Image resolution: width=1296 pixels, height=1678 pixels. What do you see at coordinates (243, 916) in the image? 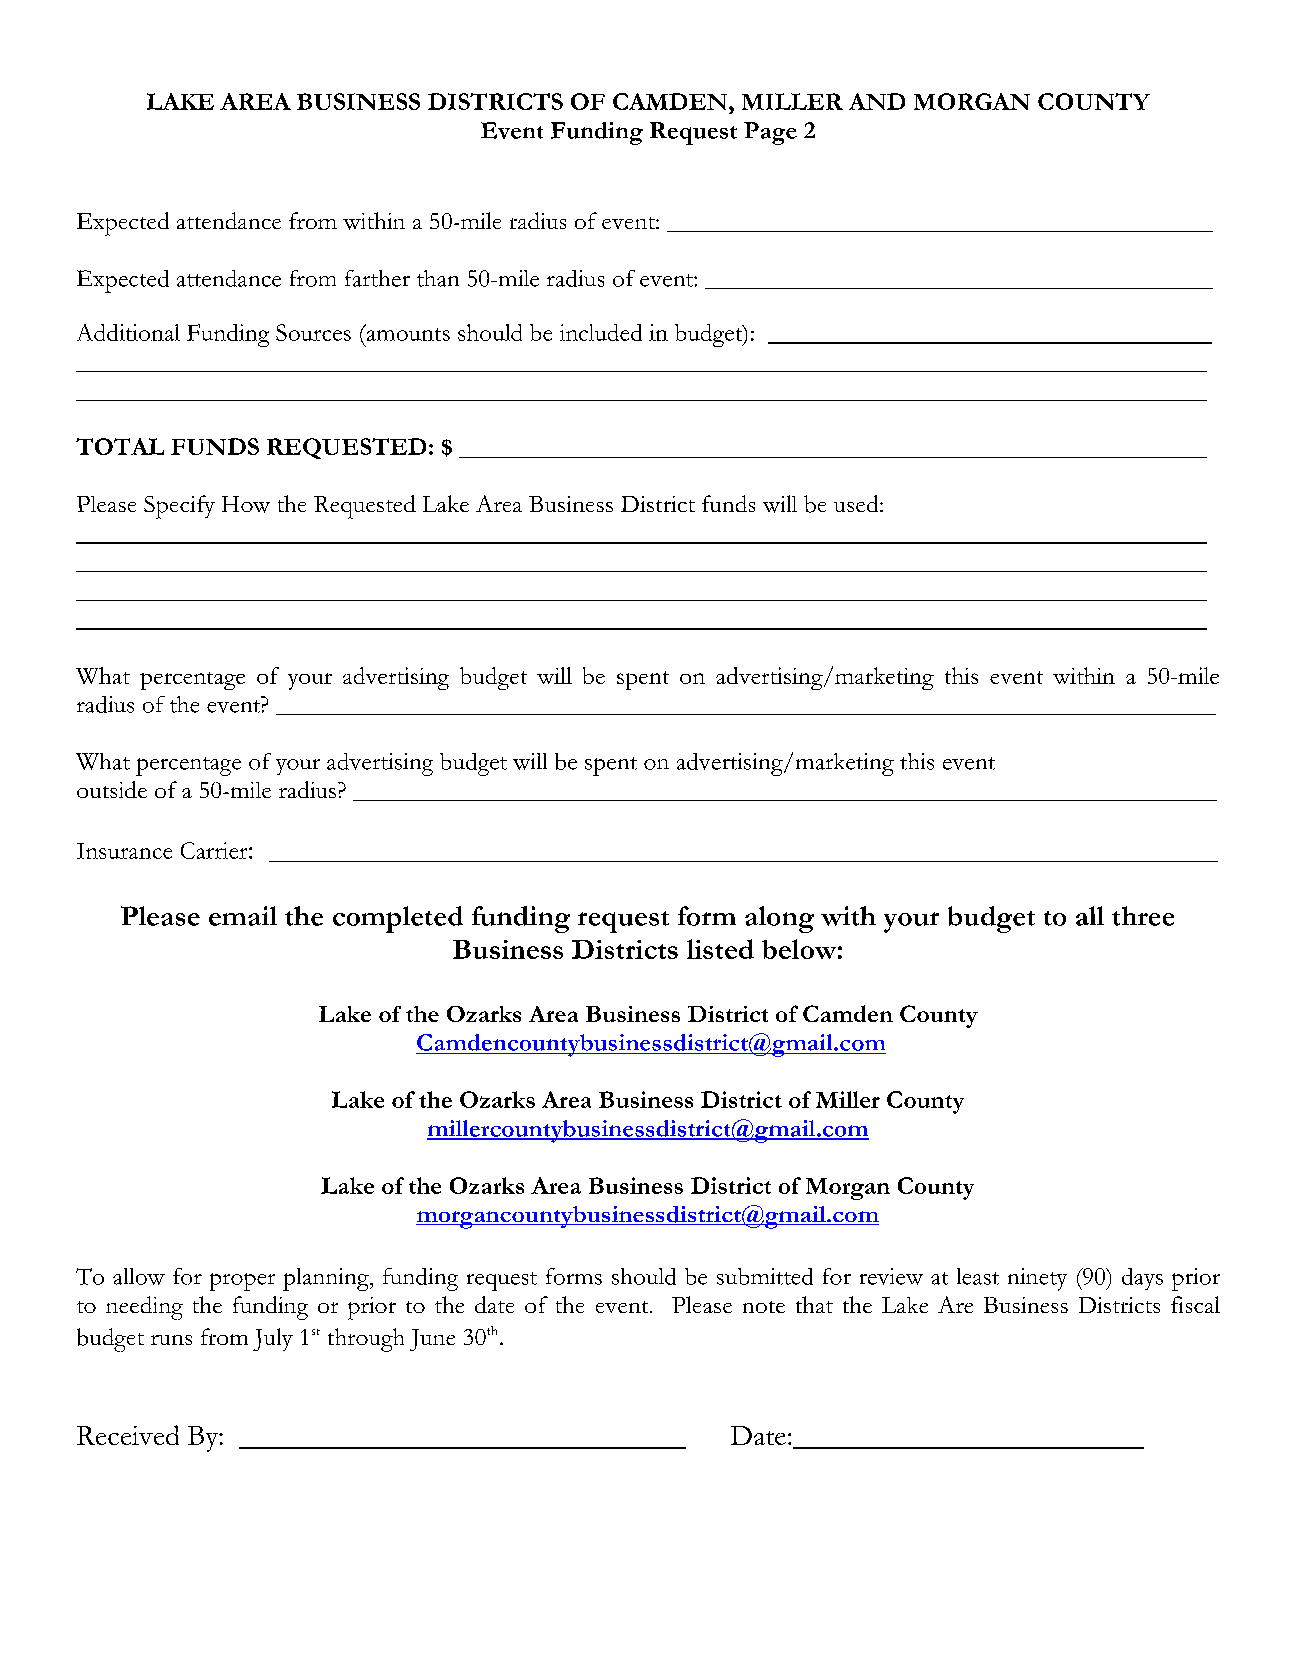
I see `email` at bounding box center [243, 916].
